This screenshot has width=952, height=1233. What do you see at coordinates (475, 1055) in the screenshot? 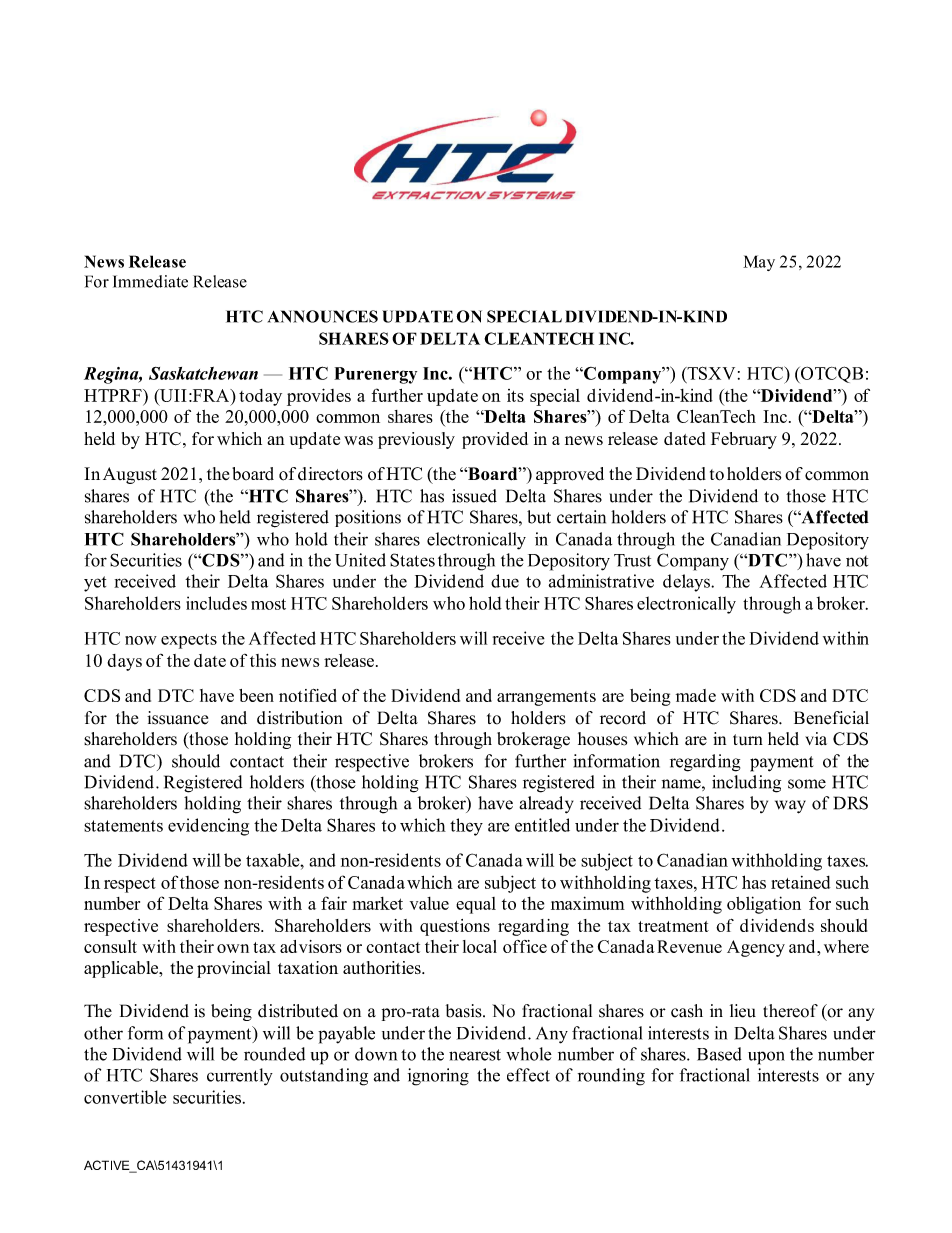
I see `nearest` at bounding box center [475, 1055].
